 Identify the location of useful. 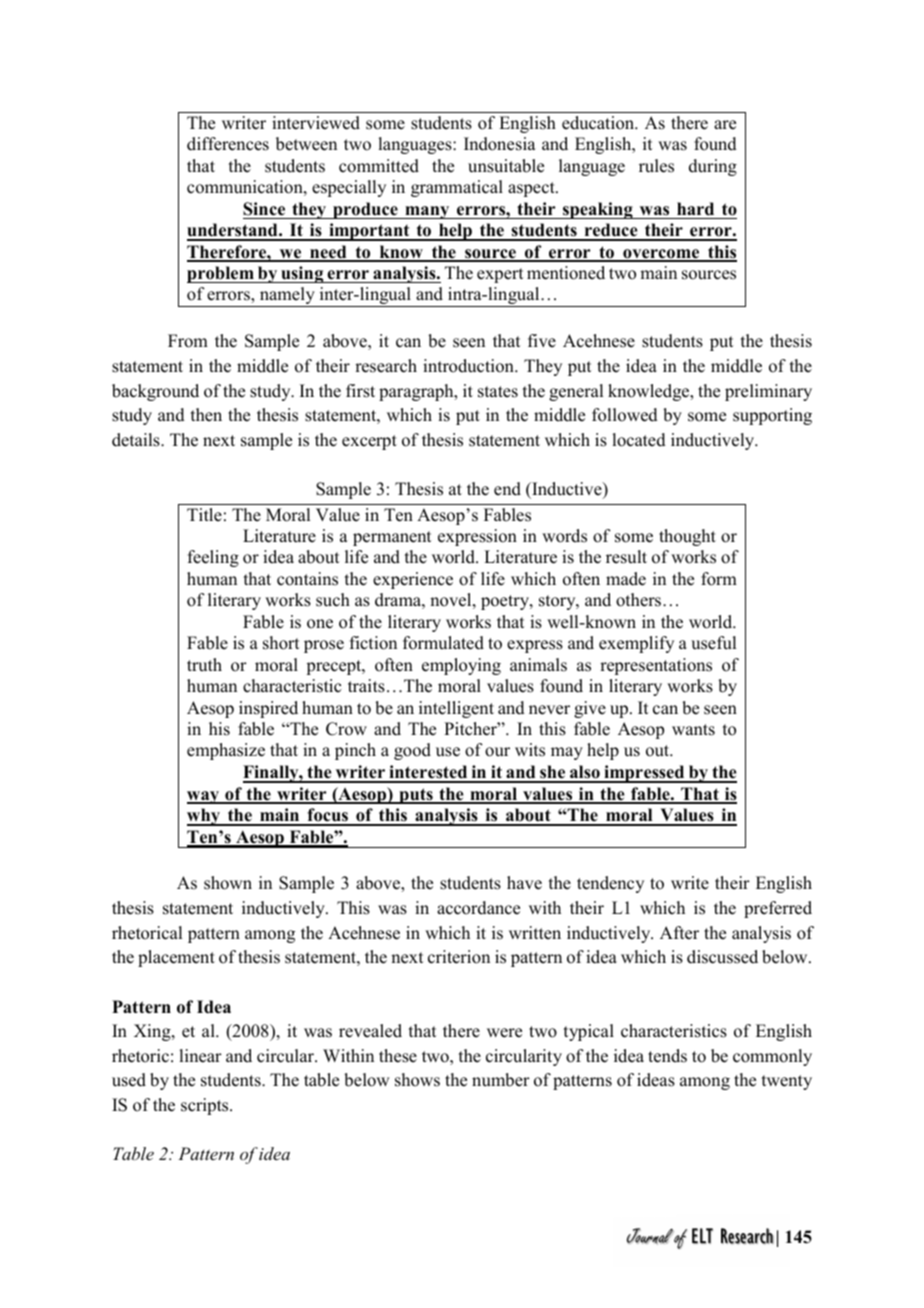
(713, 643).
